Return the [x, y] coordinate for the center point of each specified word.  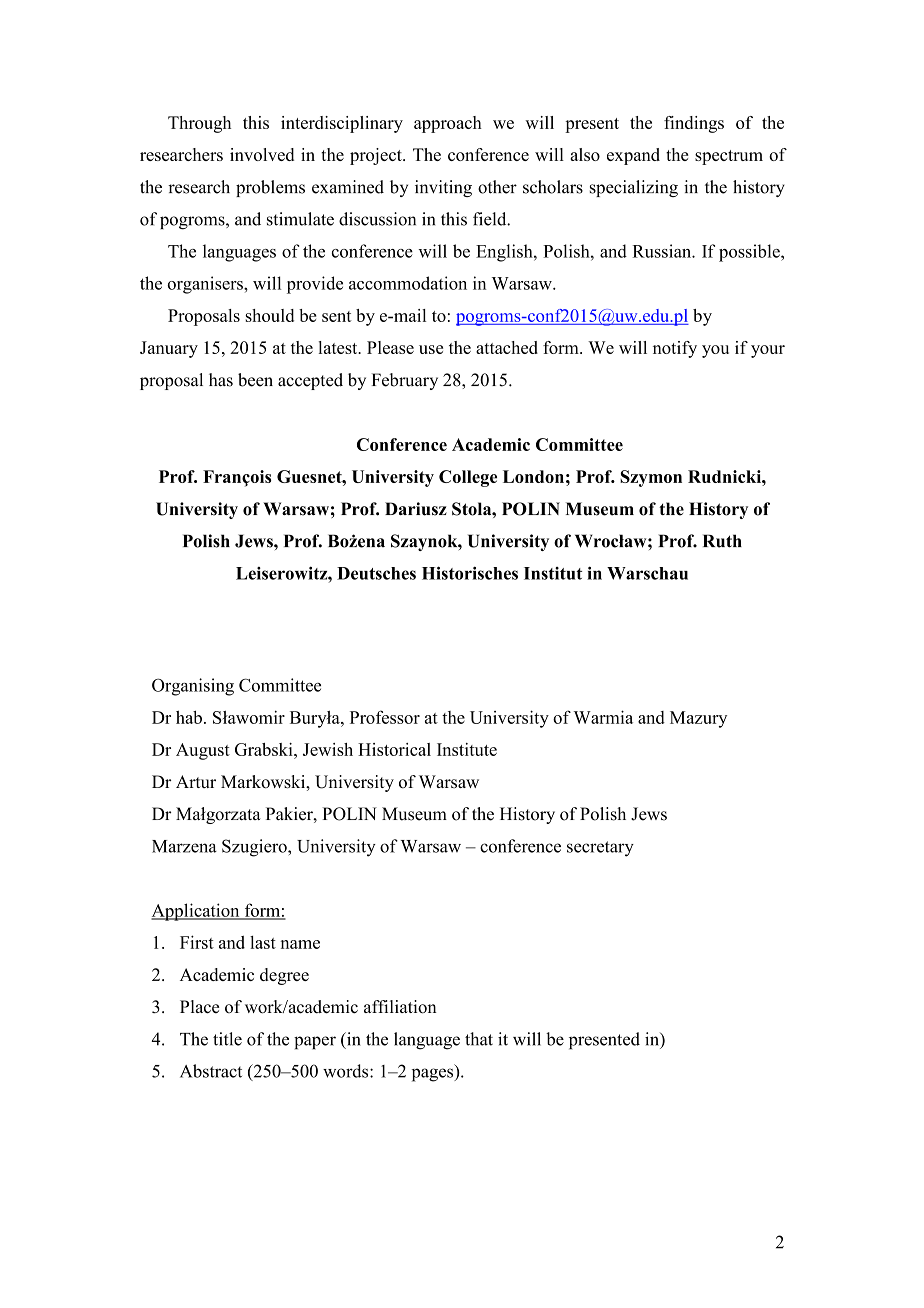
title [227, 1039]
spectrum [729, 157]
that [479, 1039]
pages [434, 1075]
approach [448, 124]
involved [262, 154]
